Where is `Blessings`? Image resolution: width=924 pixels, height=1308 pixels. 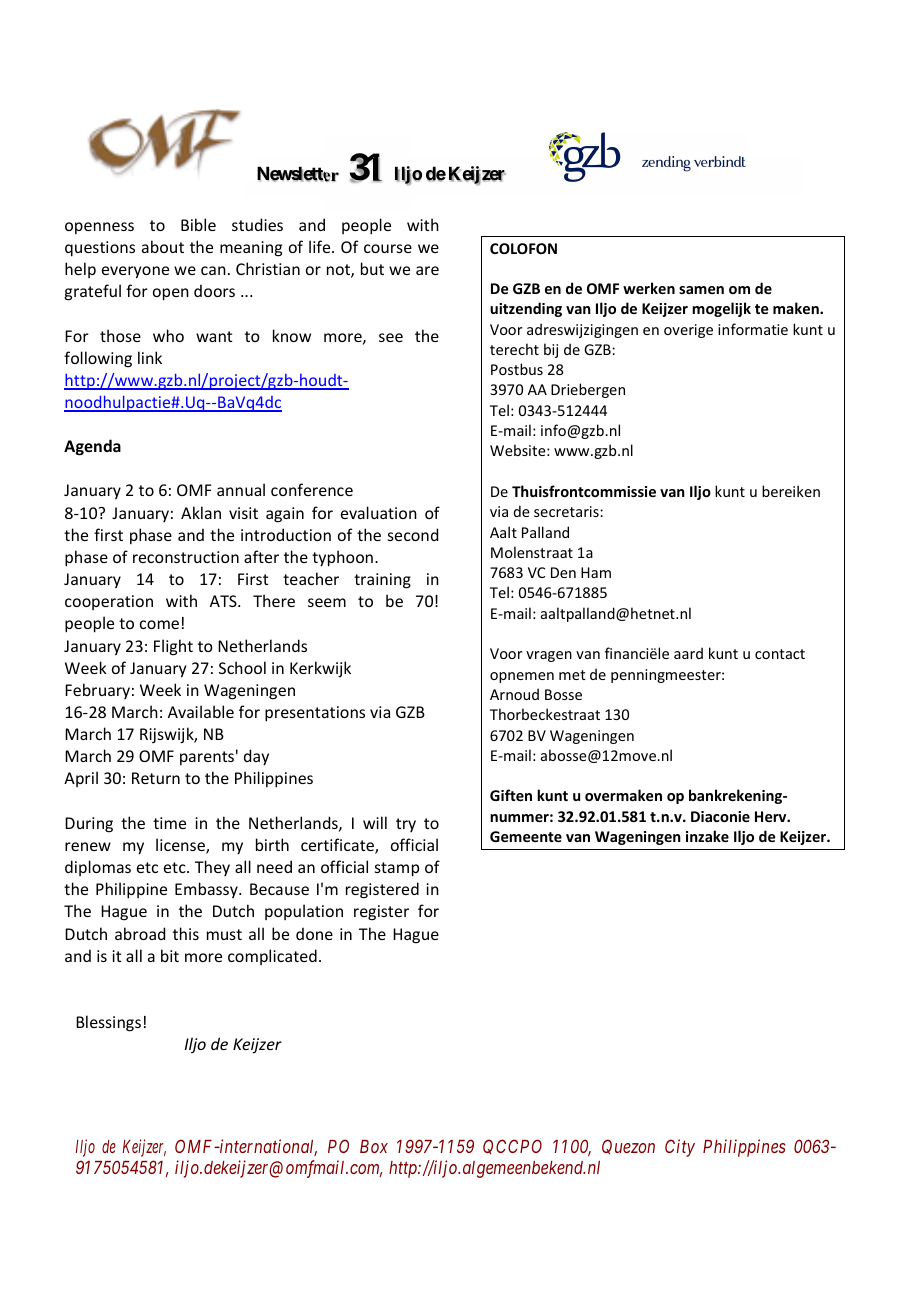
Blessings is located at coordinates (108, 1023).
